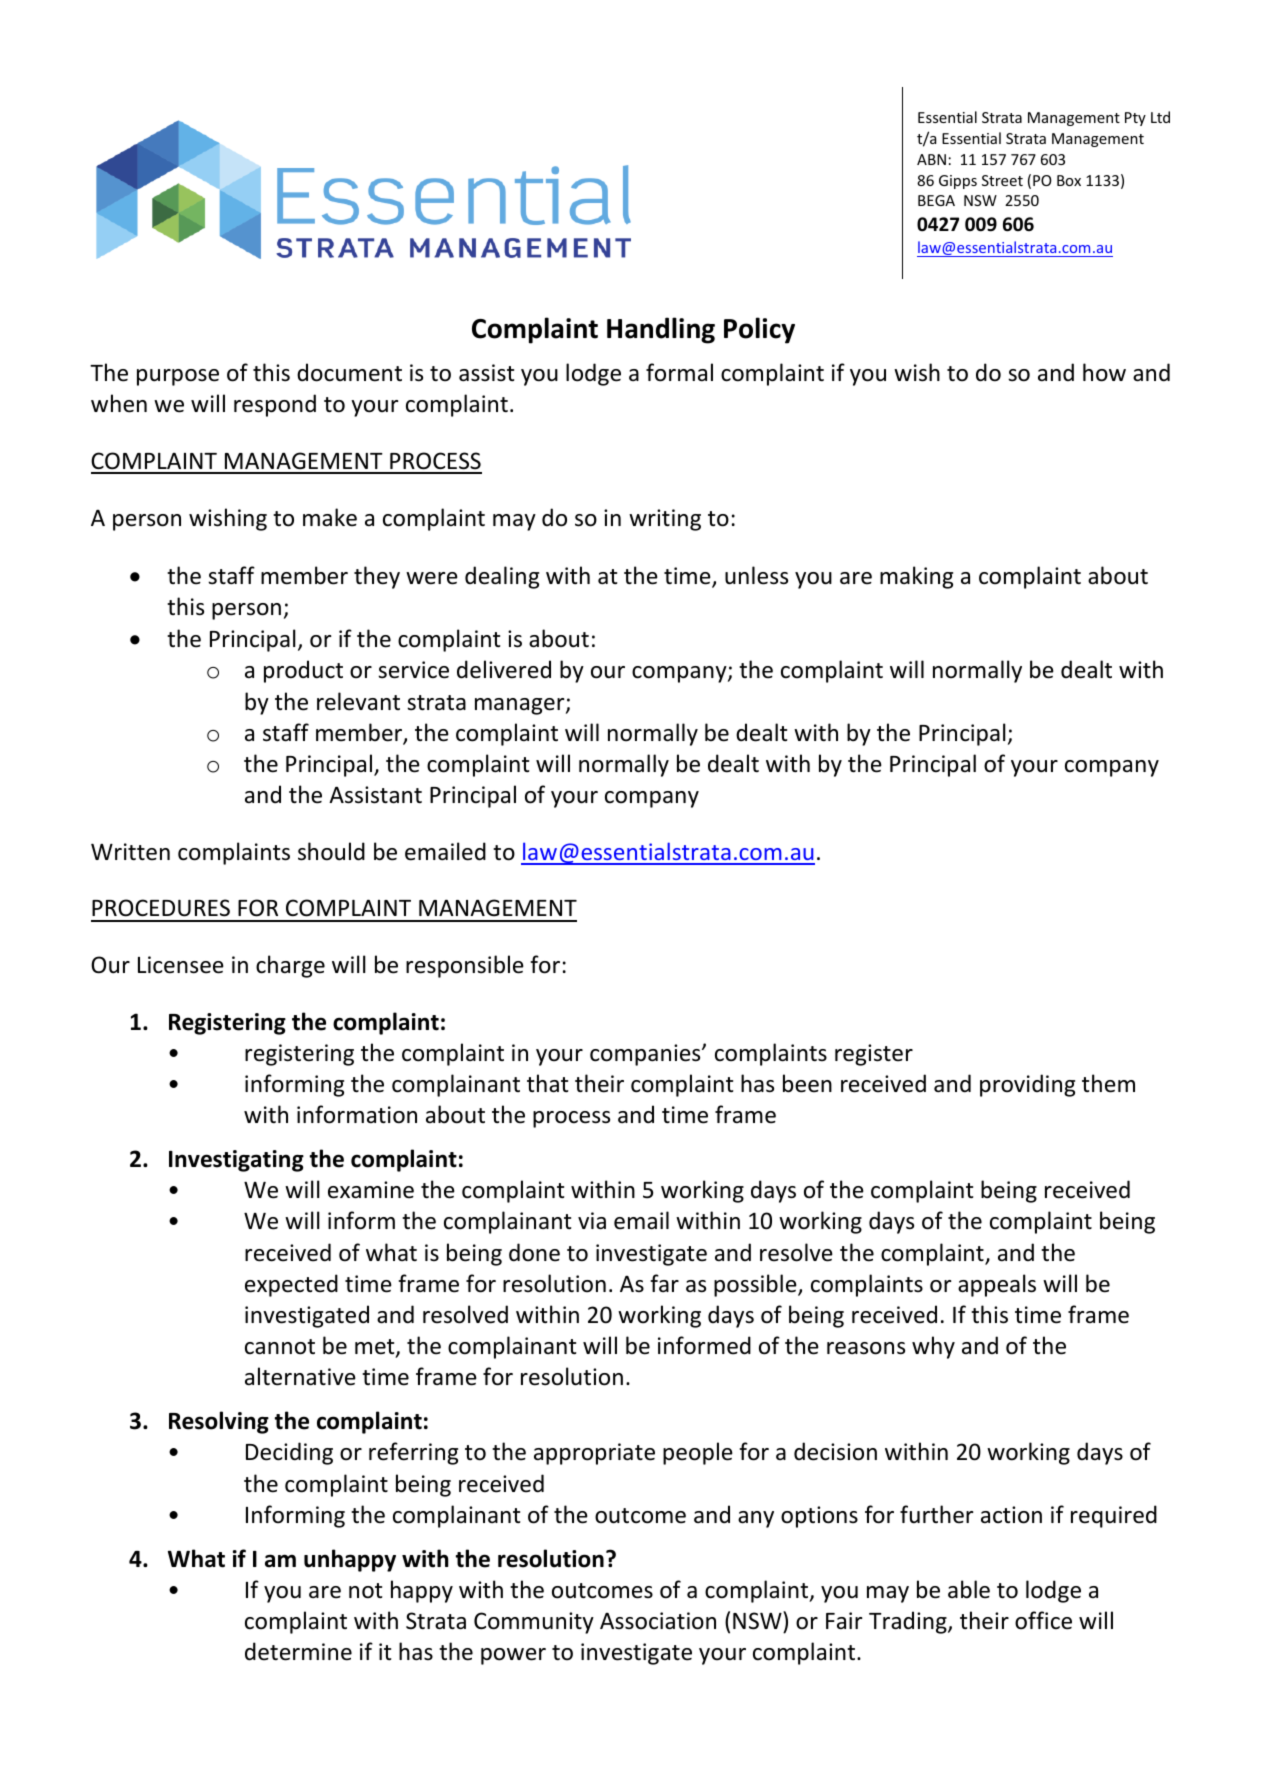 The height and width of the page is (1791, 1266). I want to click on responsible, so click(465, 966).
